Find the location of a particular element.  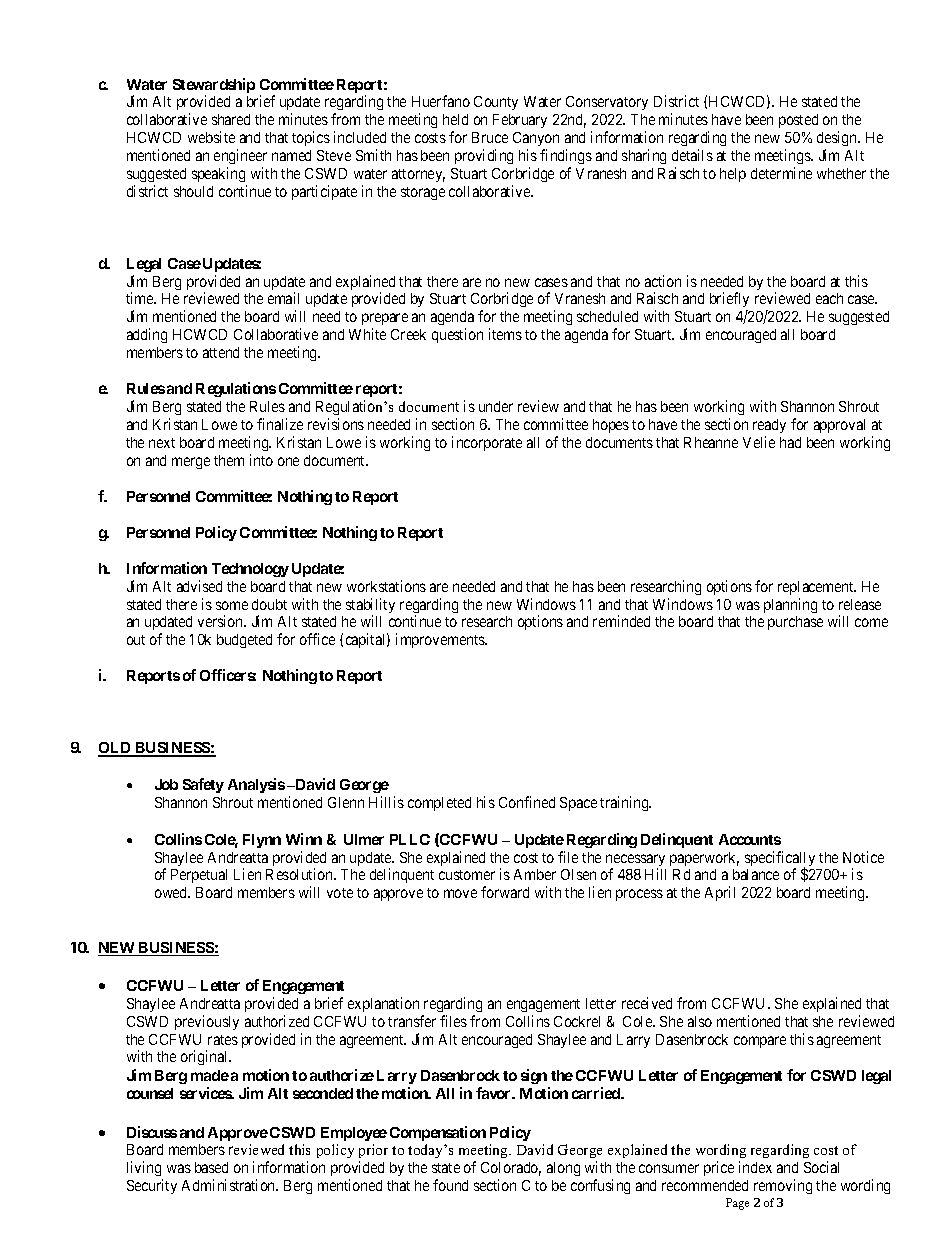

Bruce is located at coordinates (490, 137).
